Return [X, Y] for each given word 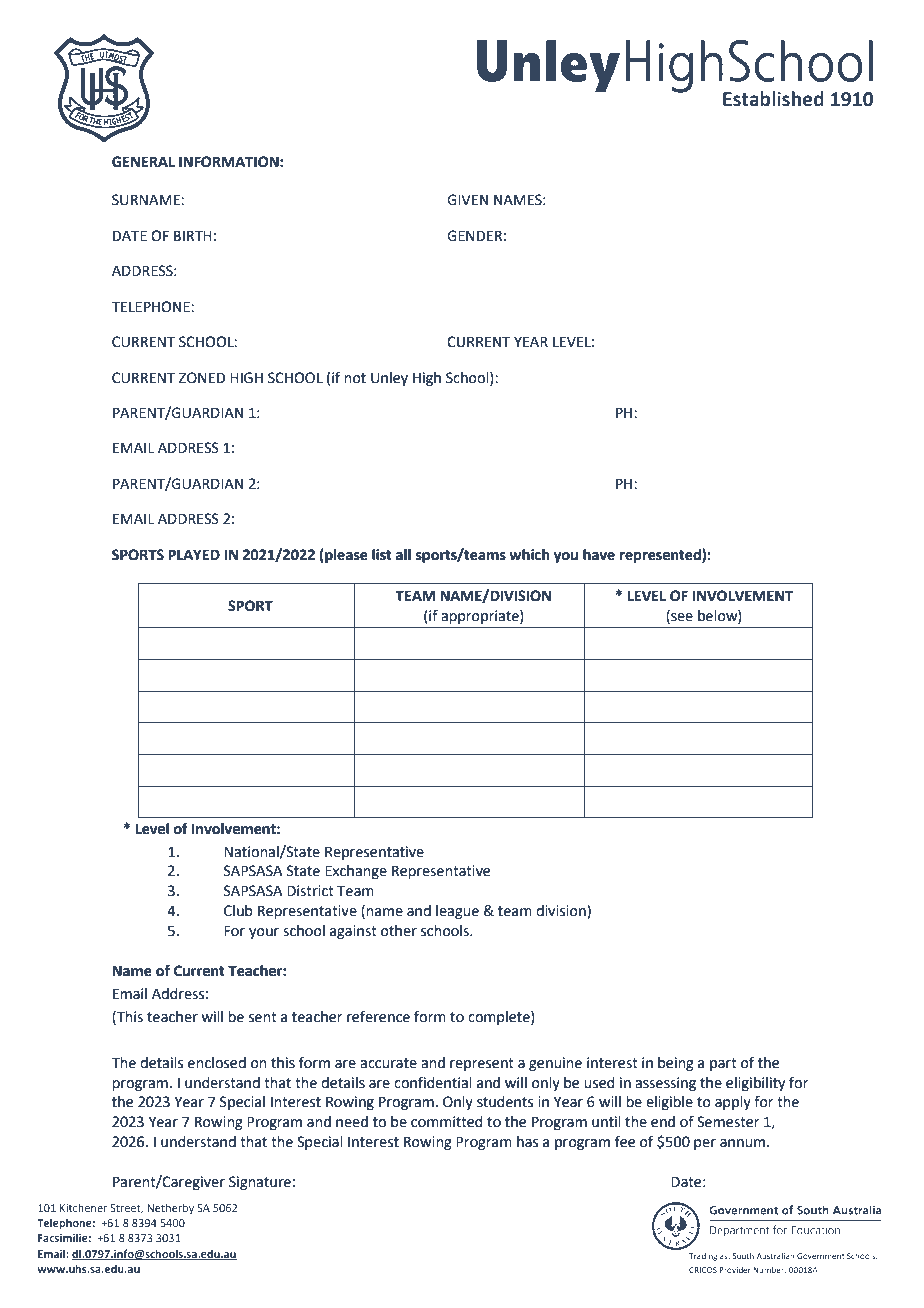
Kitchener [83, 1208]
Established [773, 99]
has [527, 1142]
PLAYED [194, 554]
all [403, 555]
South [743, 1256]
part [723, 1064]
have [599, 555]
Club [238, 911]
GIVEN [467, 200]
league [457, 912]
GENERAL [143, 162]
